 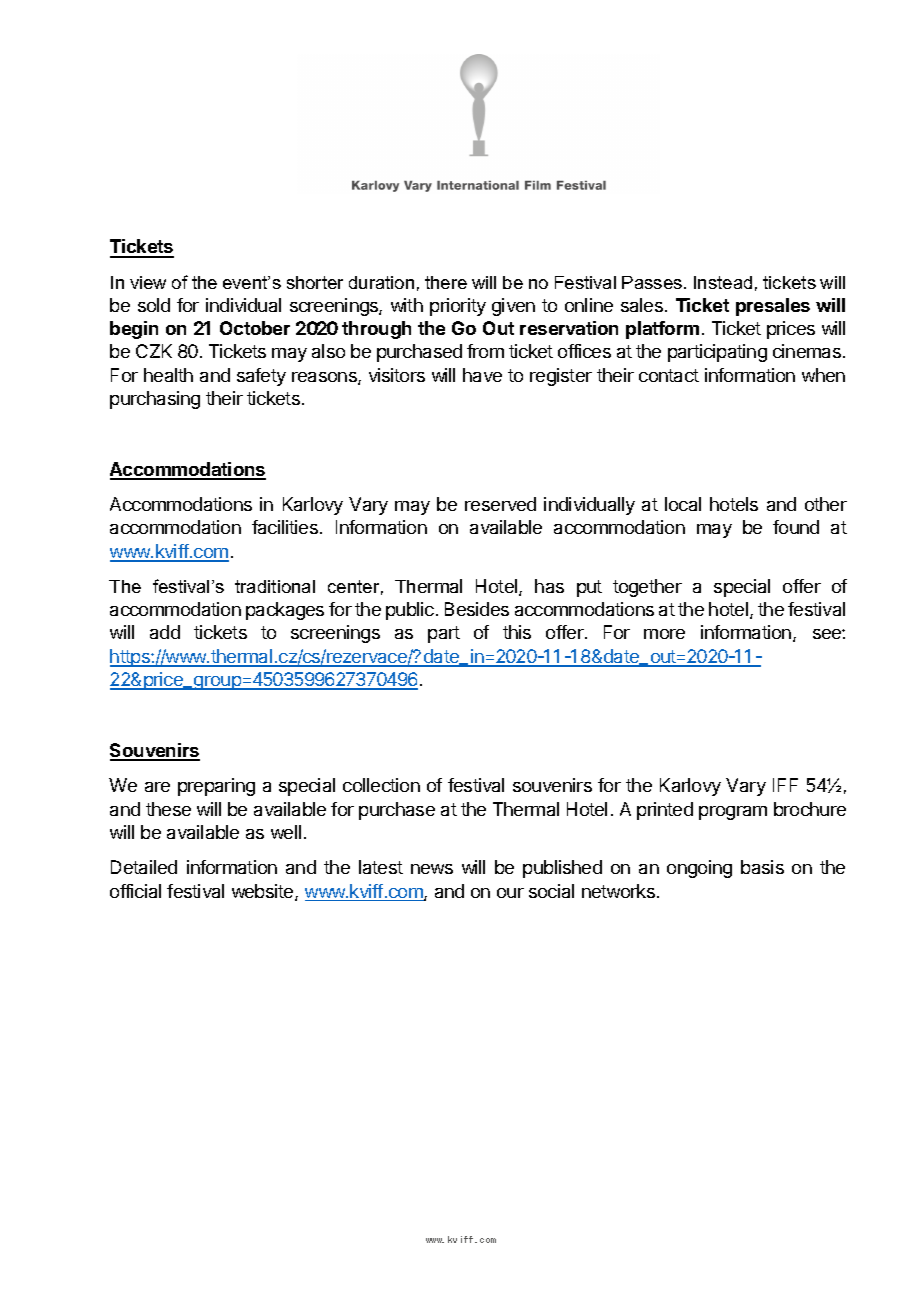 I want to click on website, so click(x=264, y=892).
